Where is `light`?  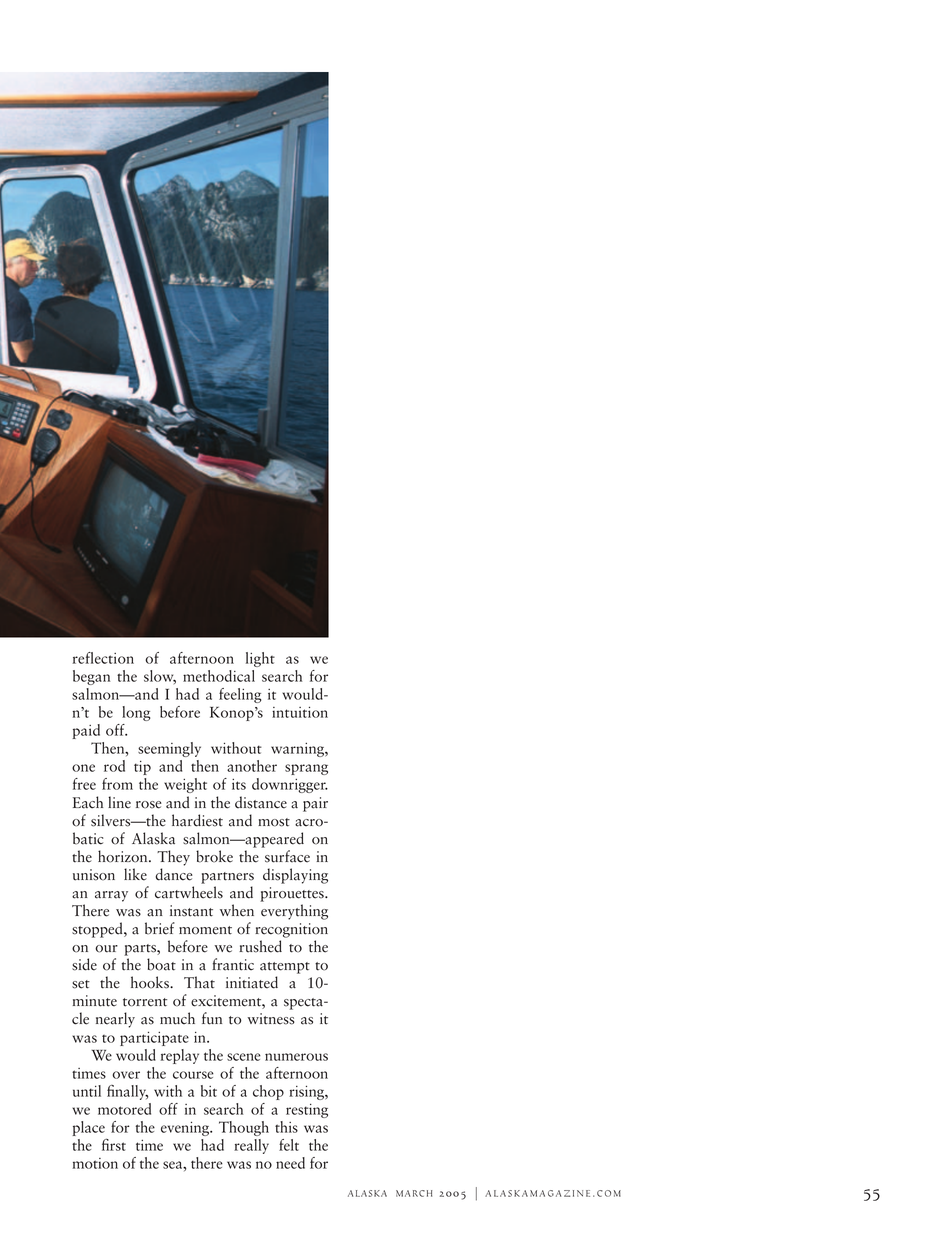
light is located at coordinates (260, 659).
